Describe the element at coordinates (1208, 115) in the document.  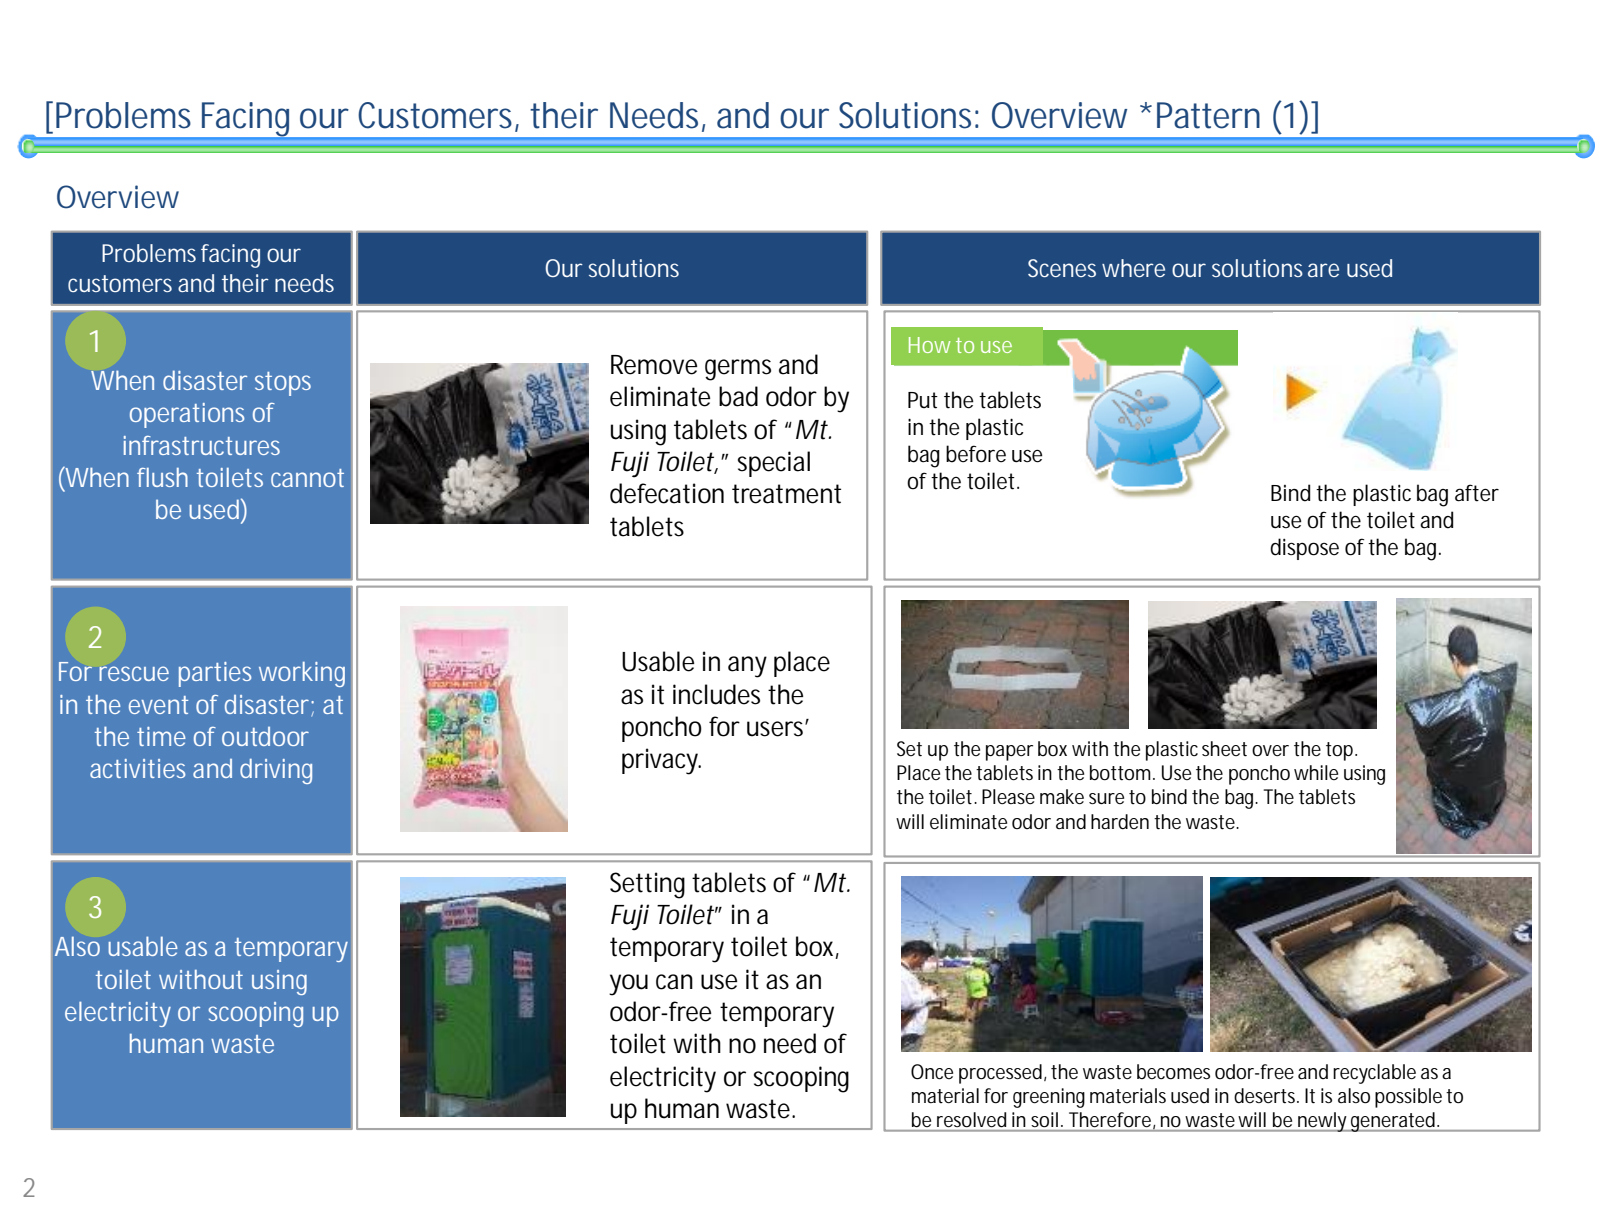
I see `Pattern` at that location.
